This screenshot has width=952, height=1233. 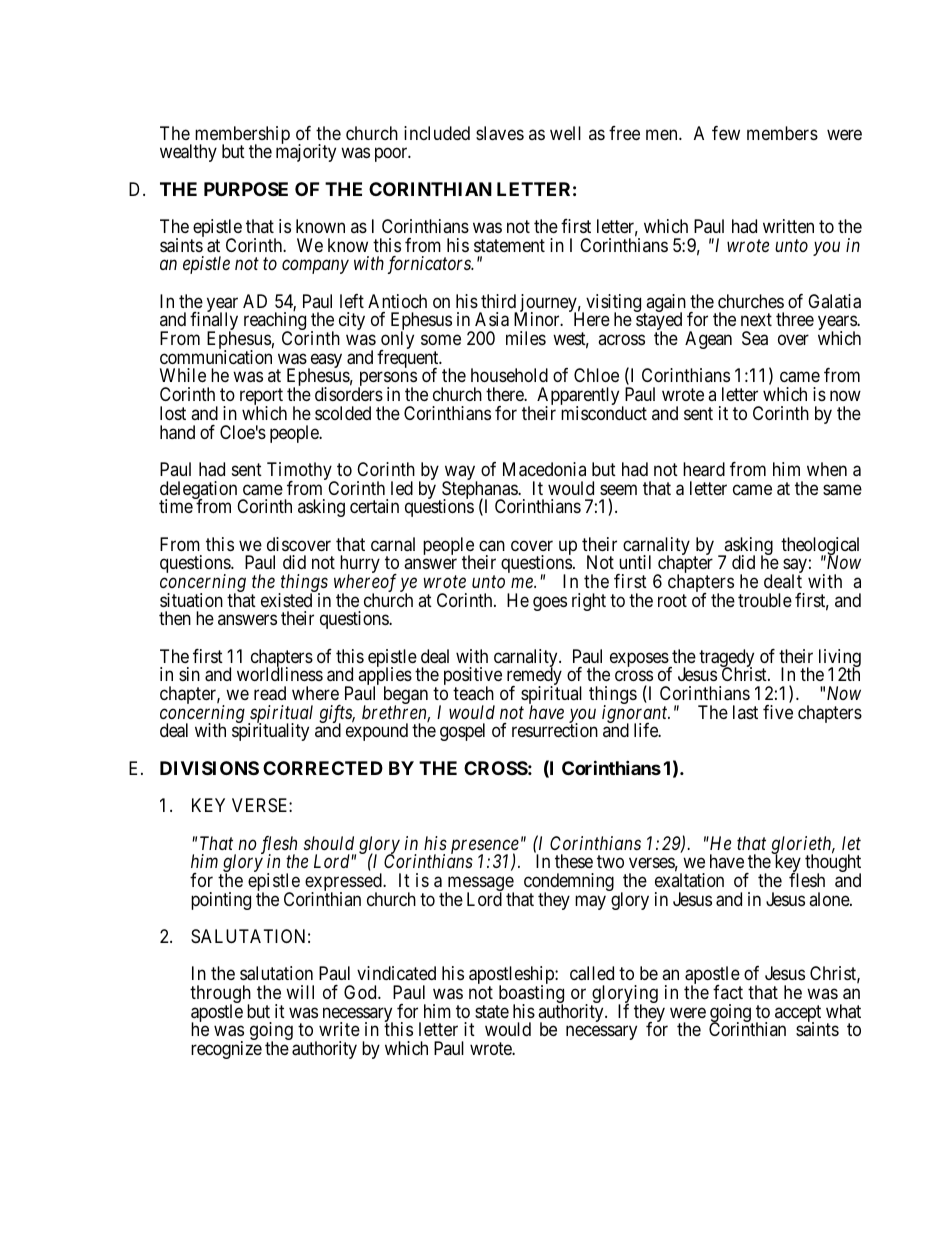 I want to click on Timothy, so click(x=300, y=472).
